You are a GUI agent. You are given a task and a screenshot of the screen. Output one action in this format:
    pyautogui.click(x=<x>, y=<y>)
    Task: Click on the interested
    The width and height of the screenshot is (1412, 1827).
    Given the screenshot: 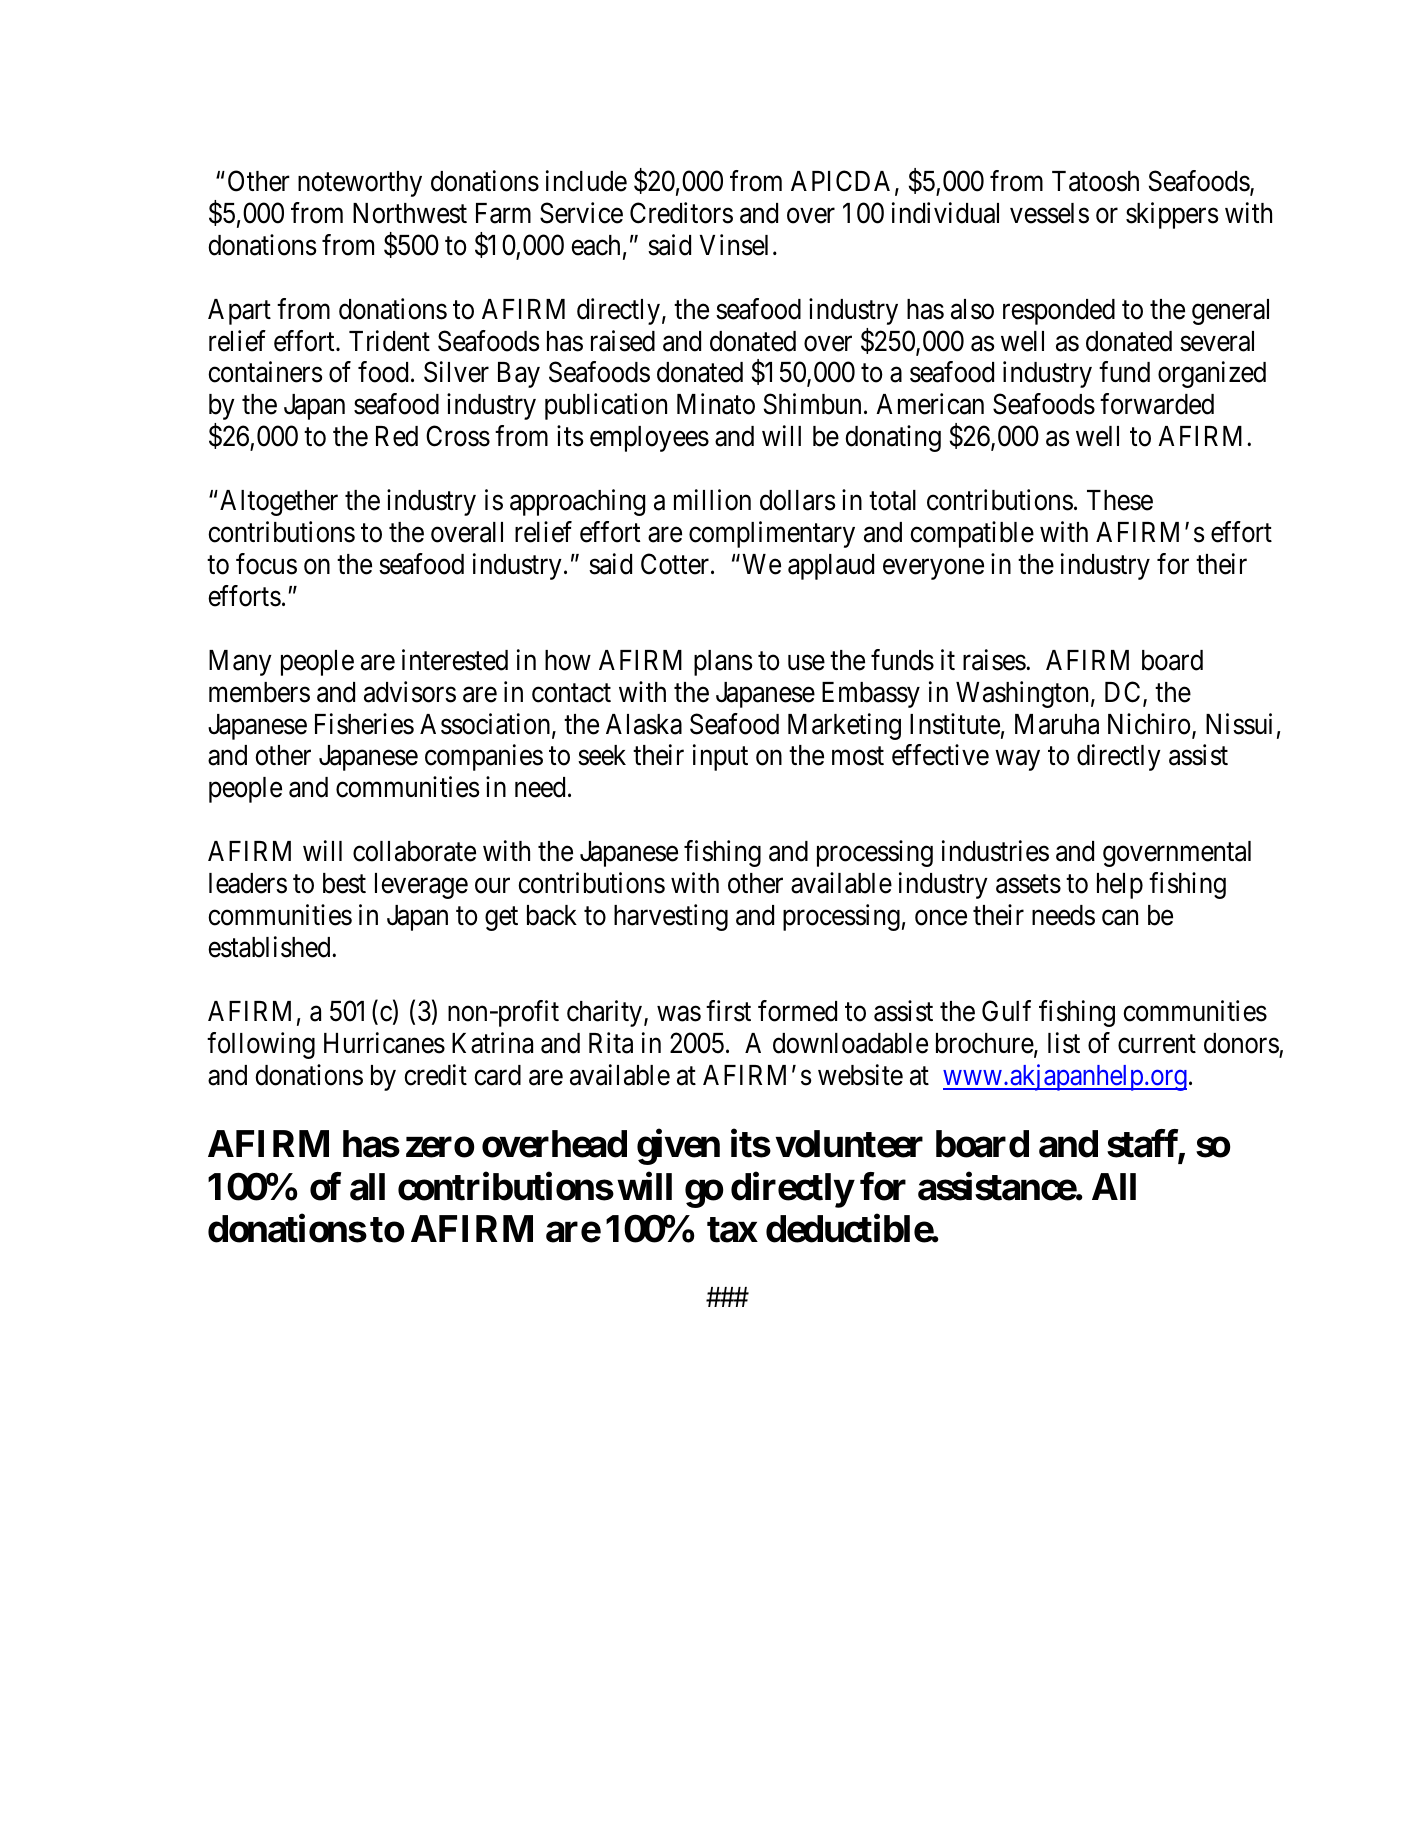 What is the action you would take?
    pyautogui.click(x=455, y=660)
